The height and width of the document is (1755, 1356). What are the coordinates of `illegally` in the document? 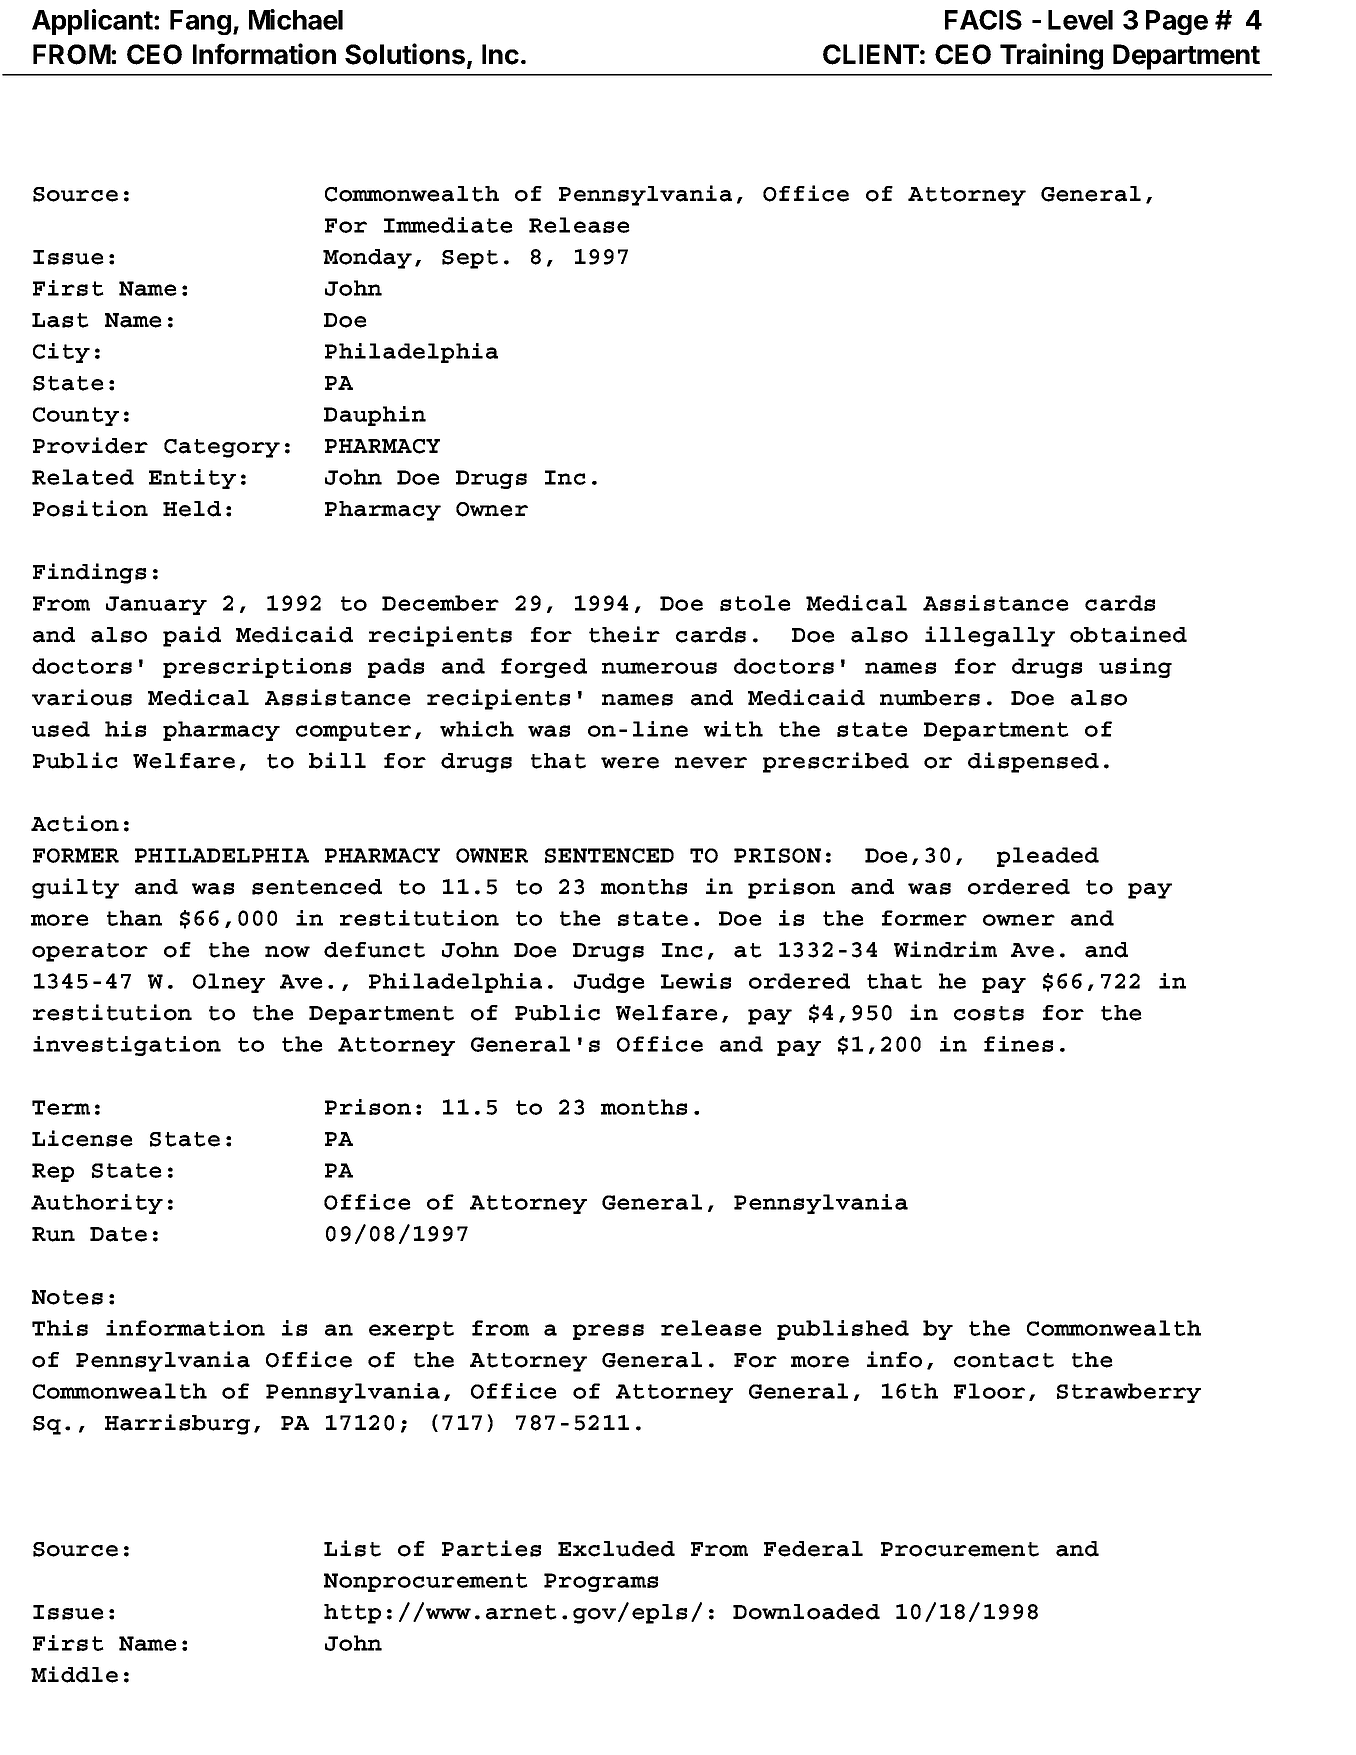 It's located at (990, 636).
